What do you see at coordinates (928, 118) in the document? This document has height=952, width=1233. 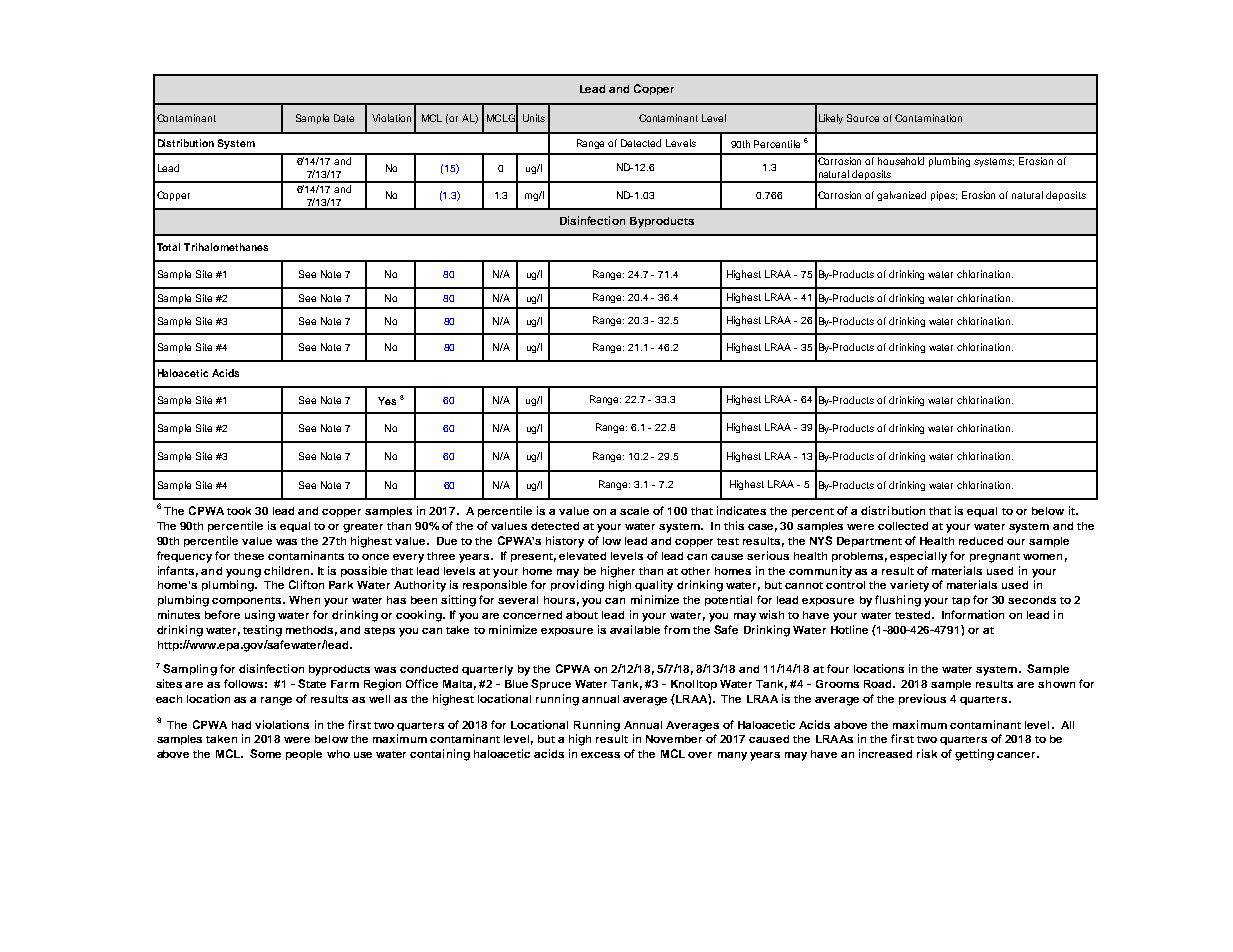 I see `Contamination` at bounding box center [928, 118].
